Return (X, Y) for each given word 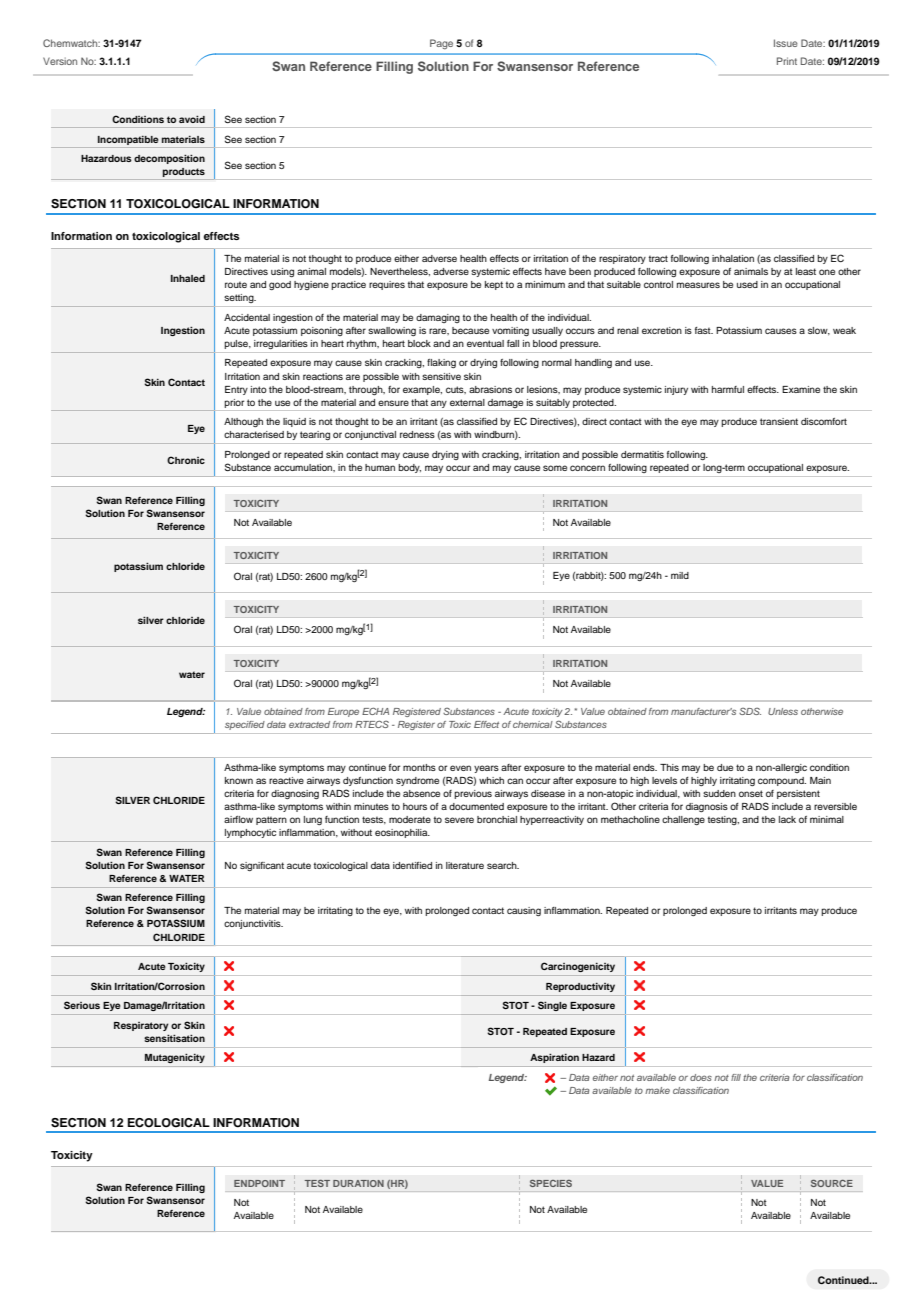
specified (245, 725)
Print (787, 61)
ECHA (375, 711)
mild (680, 575)
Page (441, 44)
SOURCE (832, 1183)
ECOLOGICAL (169, 1123)
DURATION (358, 1183)
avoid (192, 119)
